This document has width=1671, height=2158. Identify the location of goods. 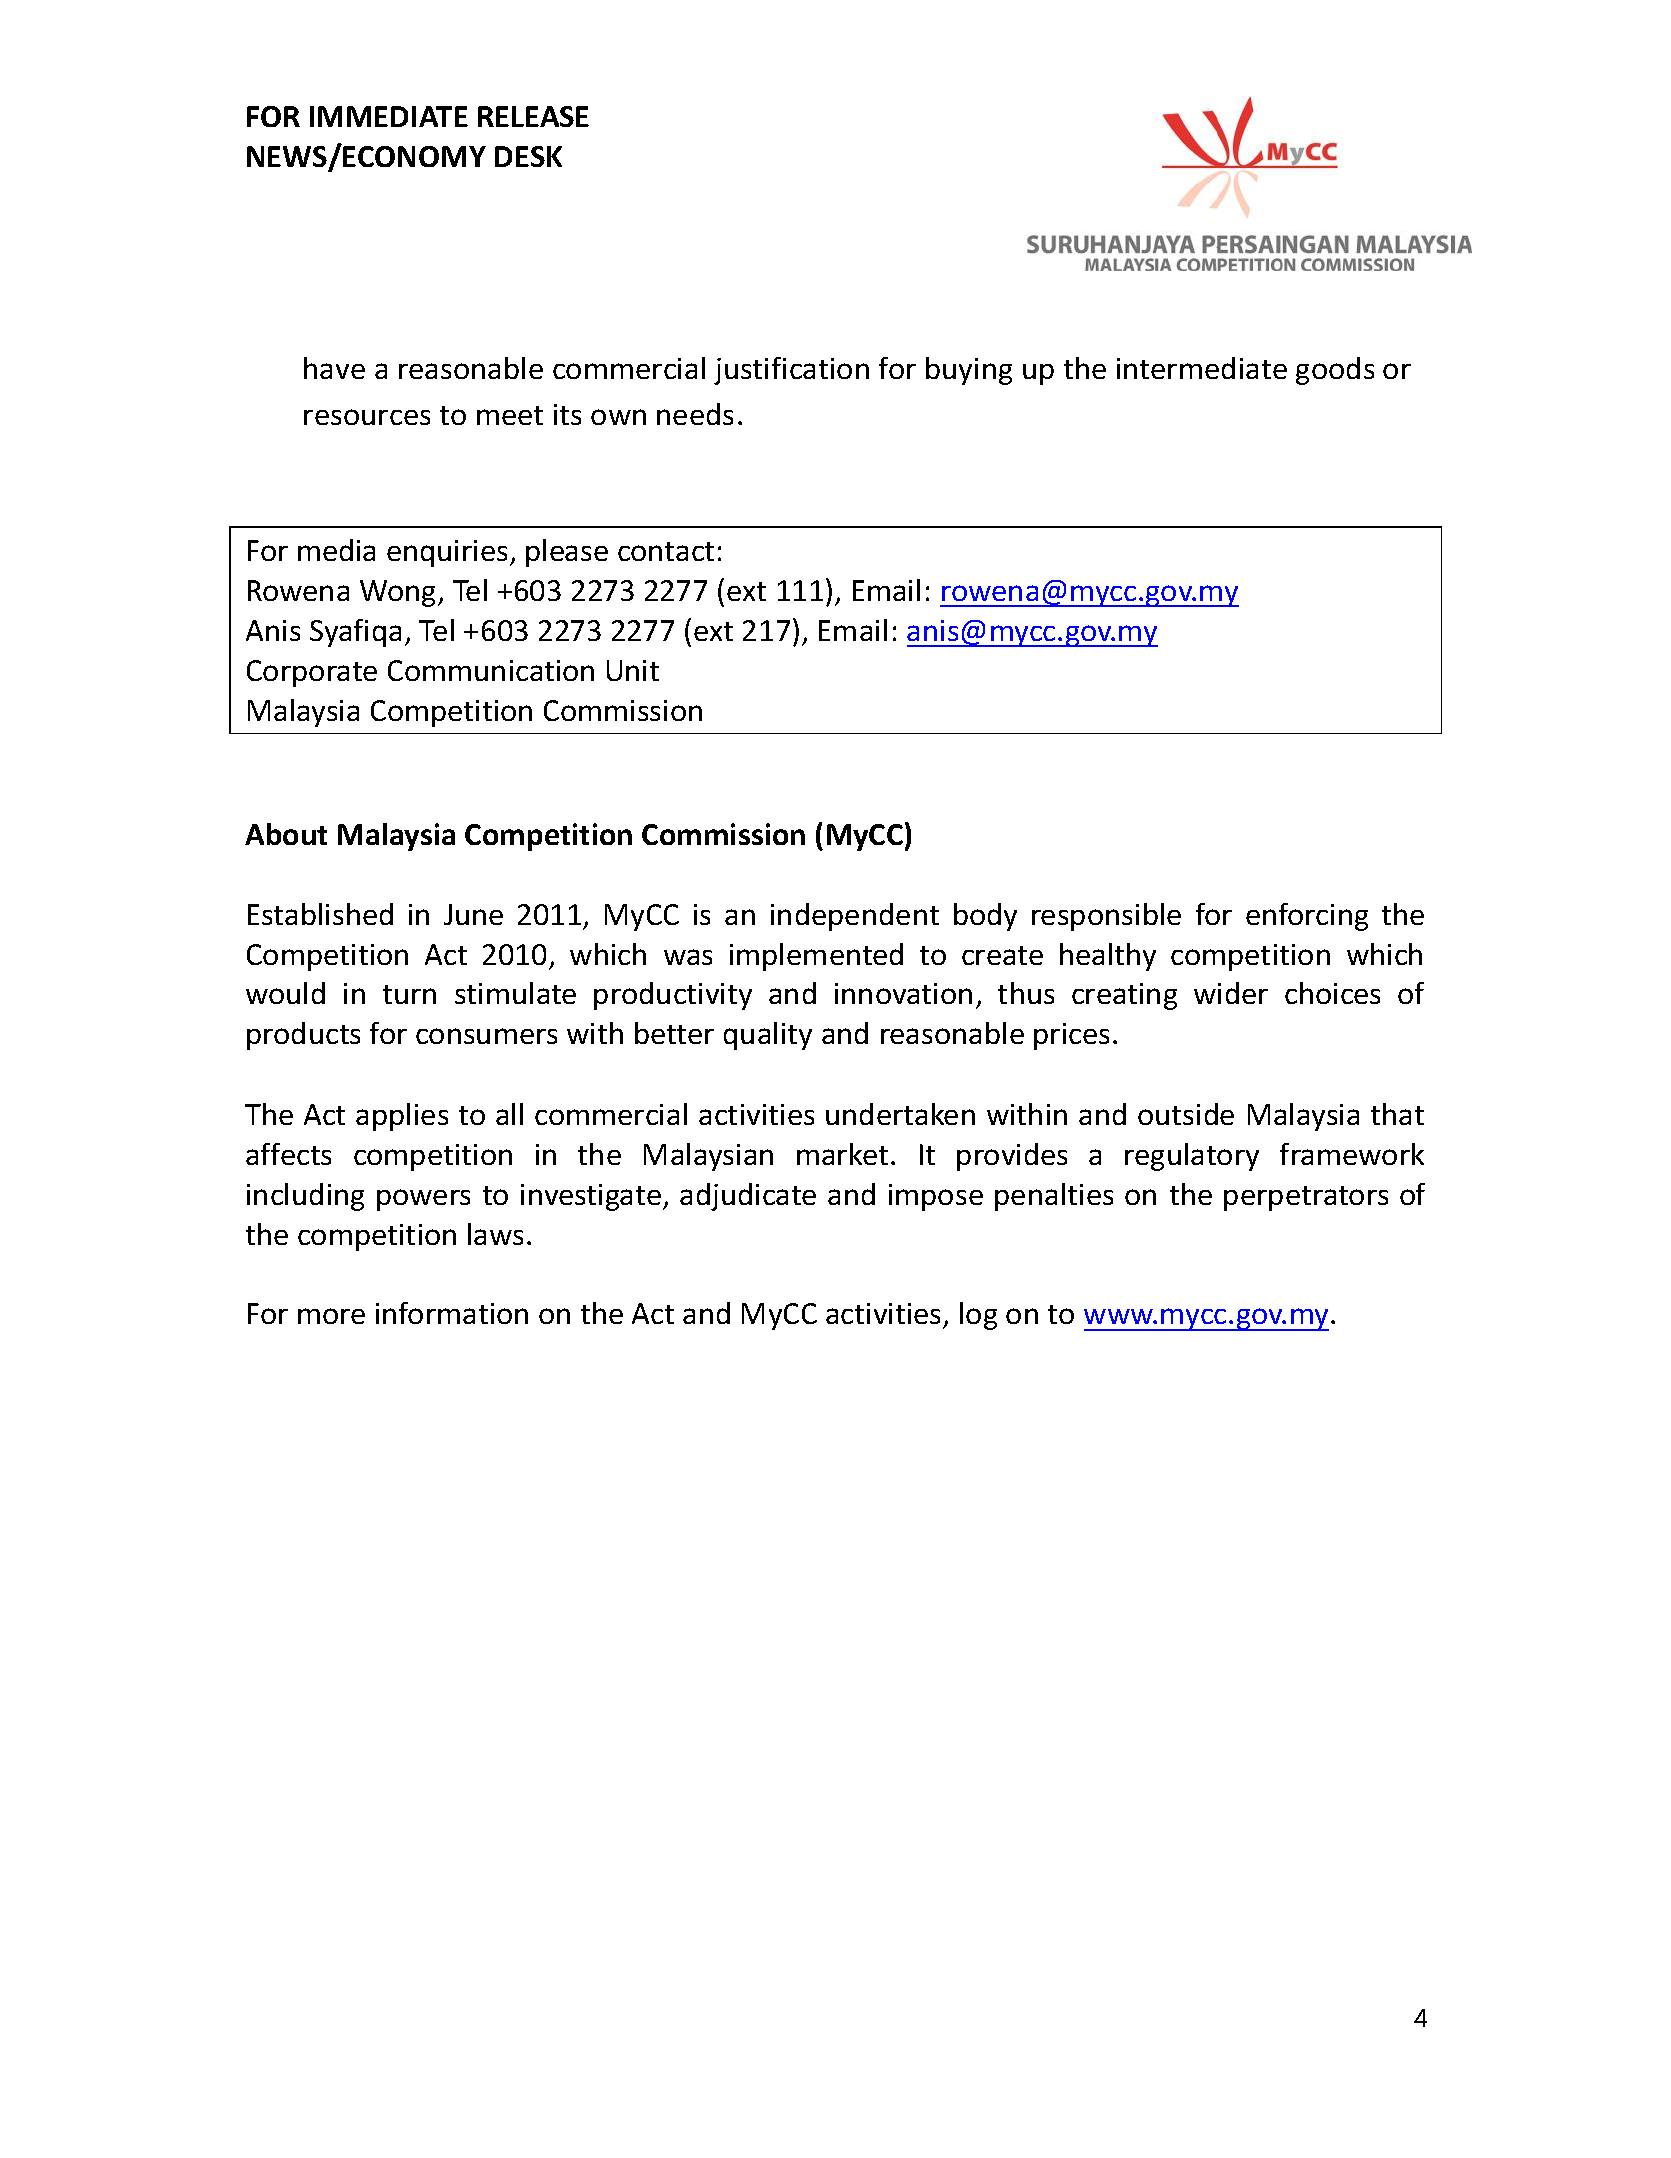
(1335, 371).
